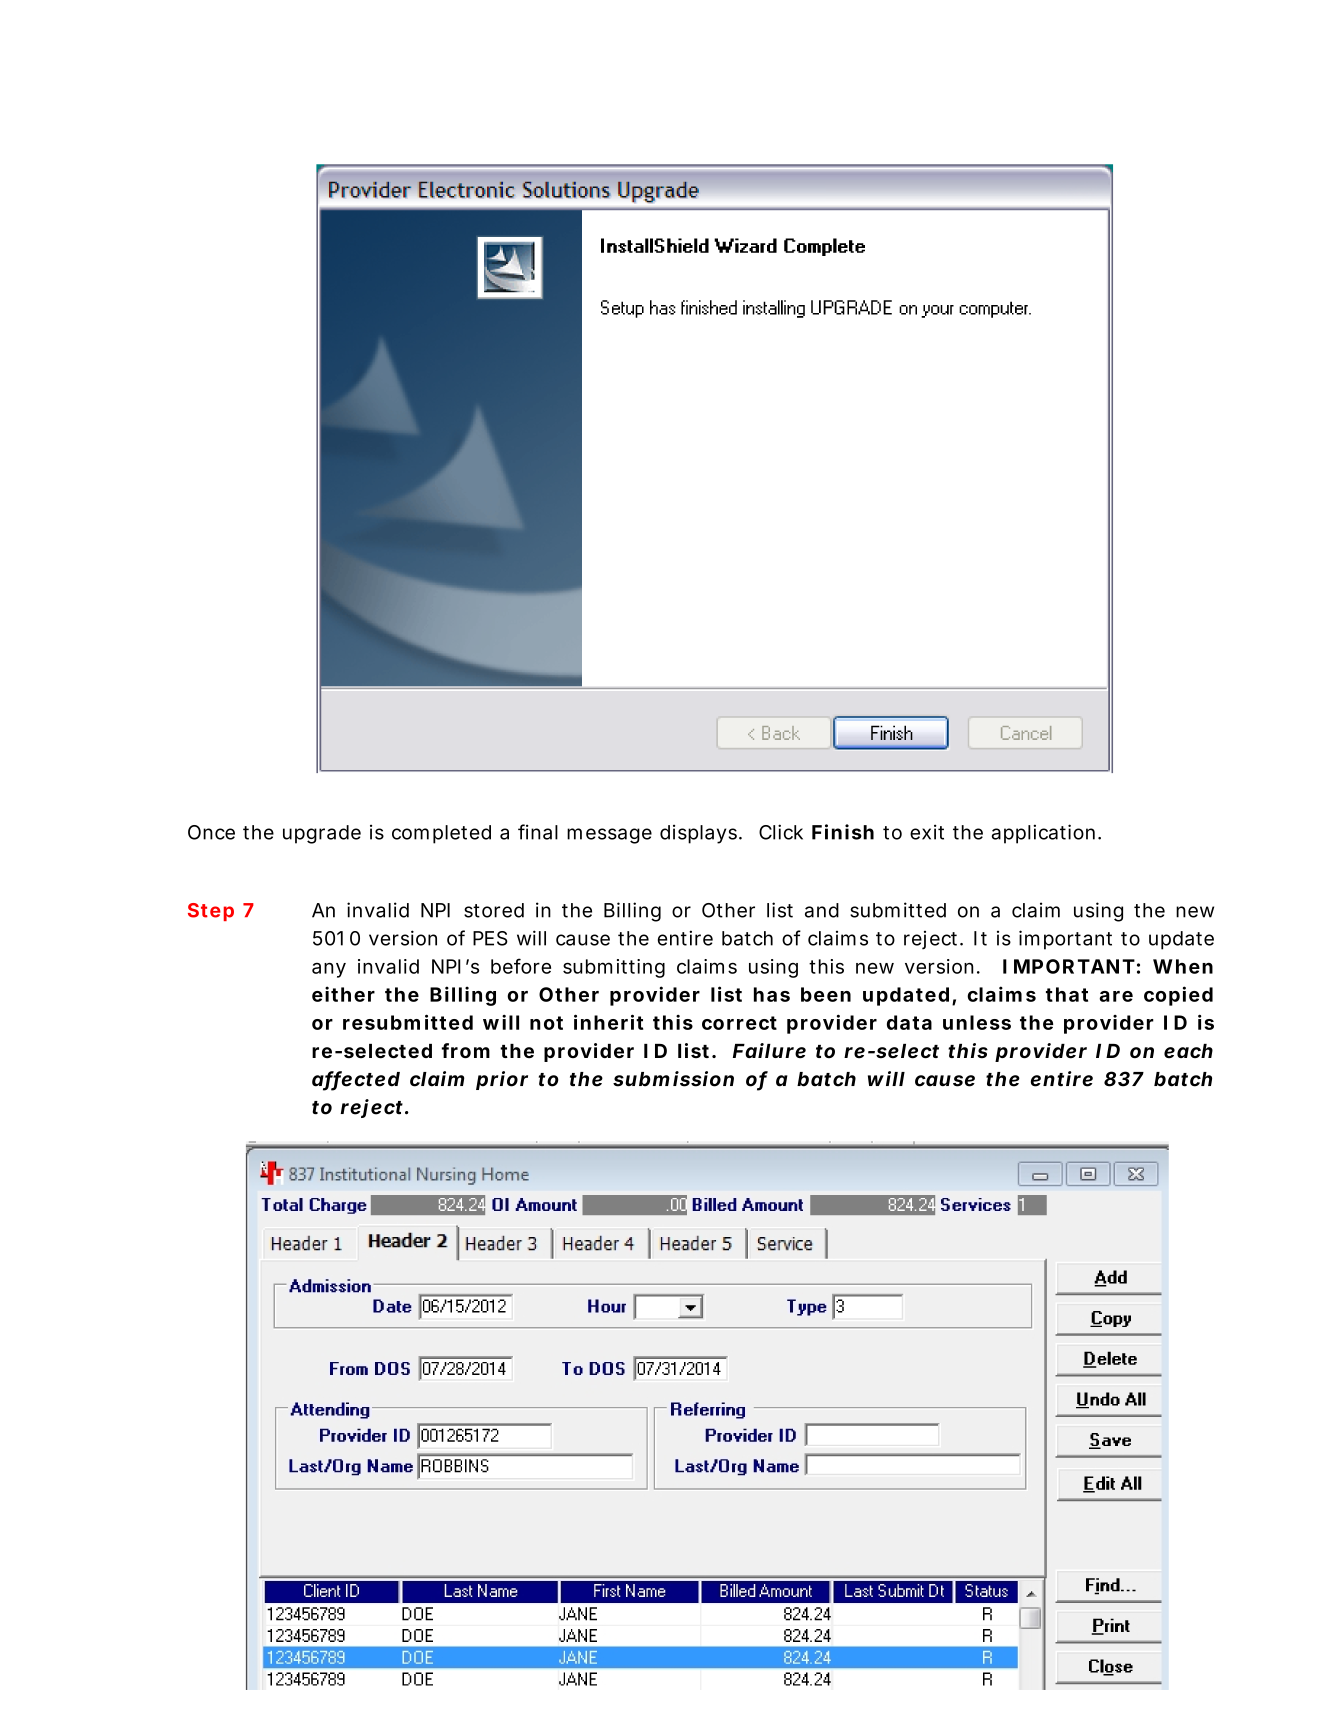 This screenshot has height=1714, width=1324. Describe the element at coordinates (1188, 1051) in the screenshot. I see `each` at that location.
